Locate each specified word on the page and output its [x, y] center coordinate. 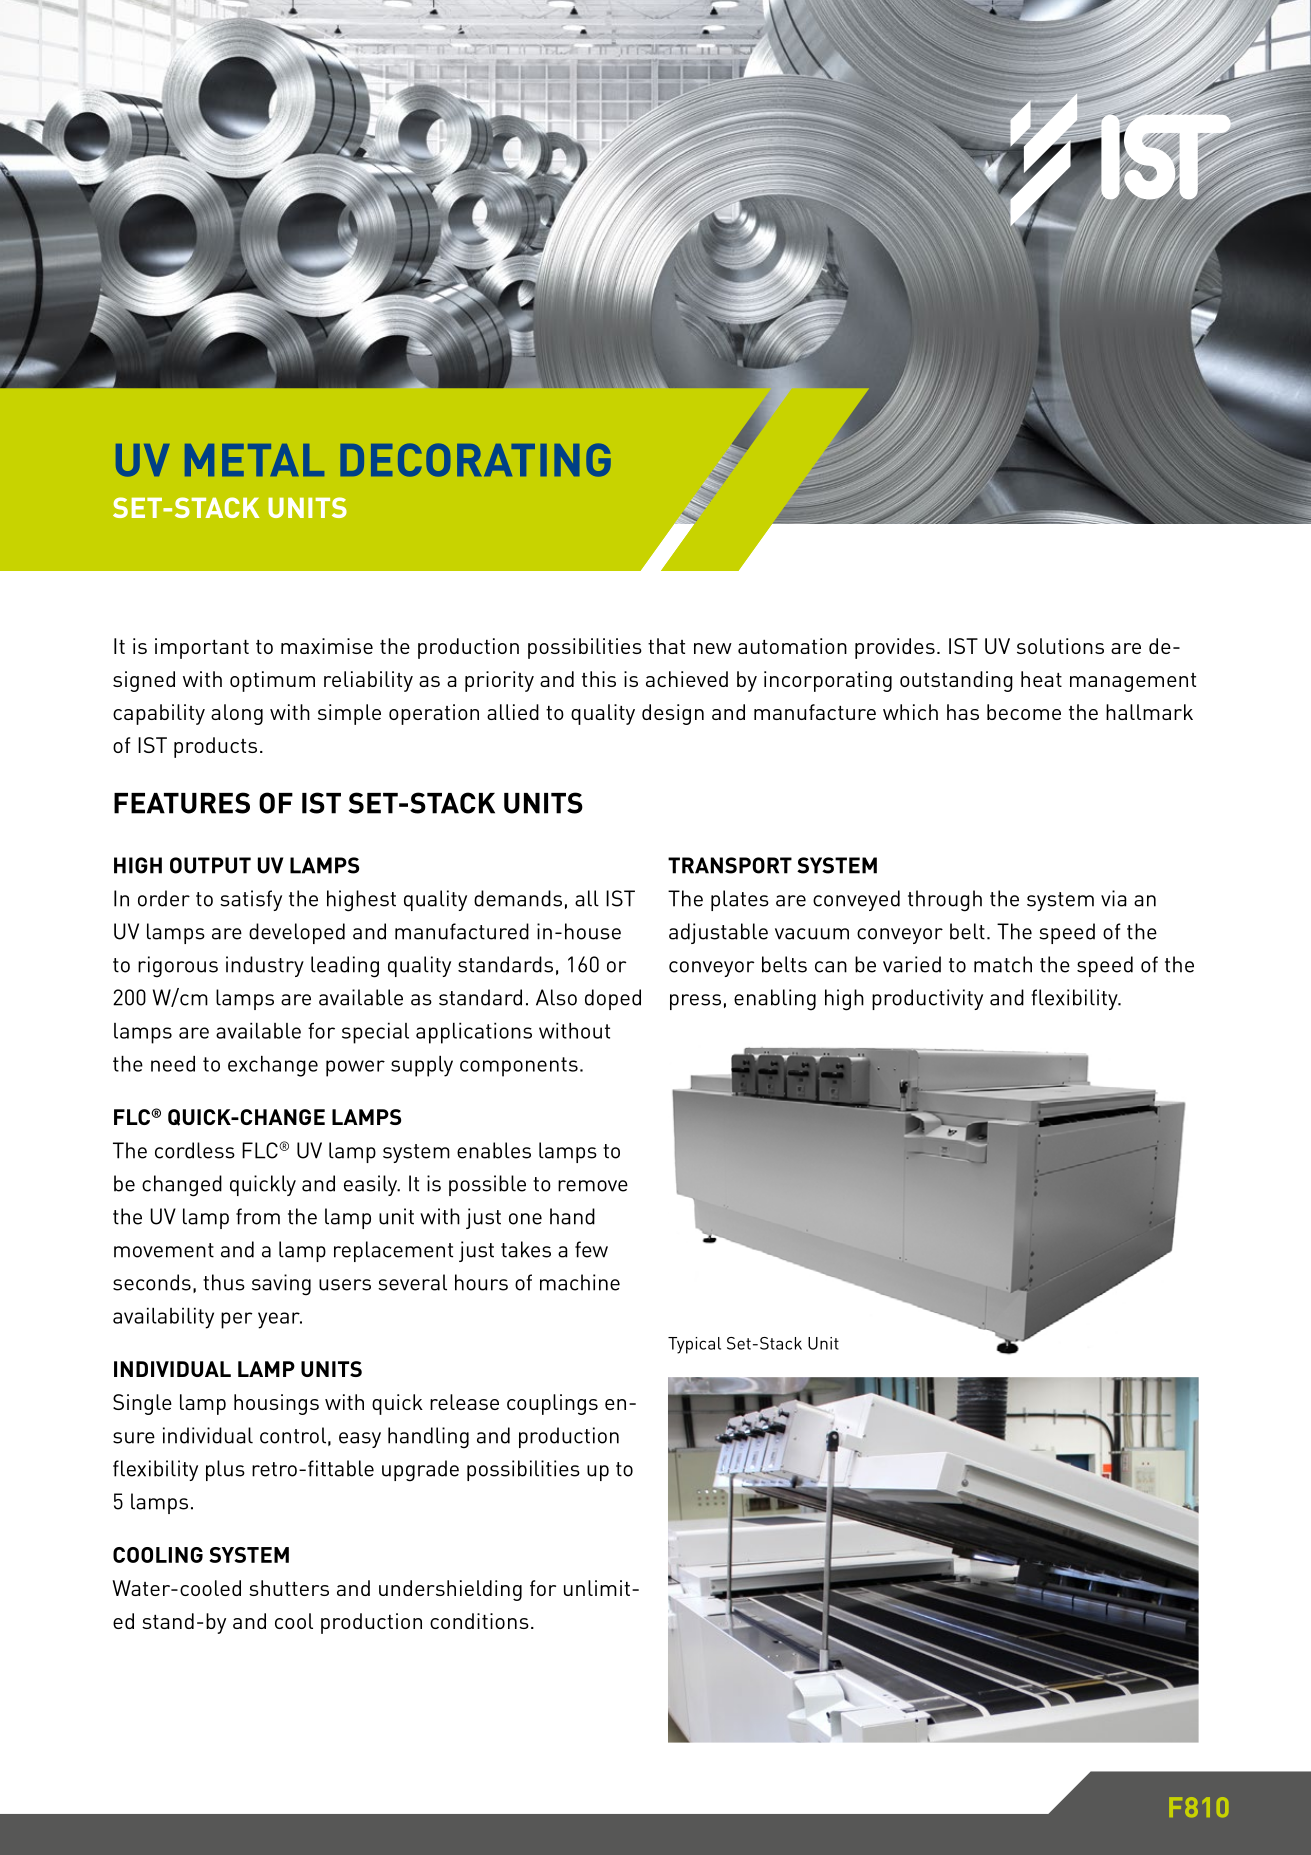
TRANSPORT [730, 865]
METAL [254, 460]
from [258, 1216]
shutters [289, 1588]
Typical [694, 1345]
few [591, 1249]
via [1114, 898]
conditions [479, 1621]
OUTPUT [210, 865]
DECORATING [476, 460]
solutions [1060, 646]
